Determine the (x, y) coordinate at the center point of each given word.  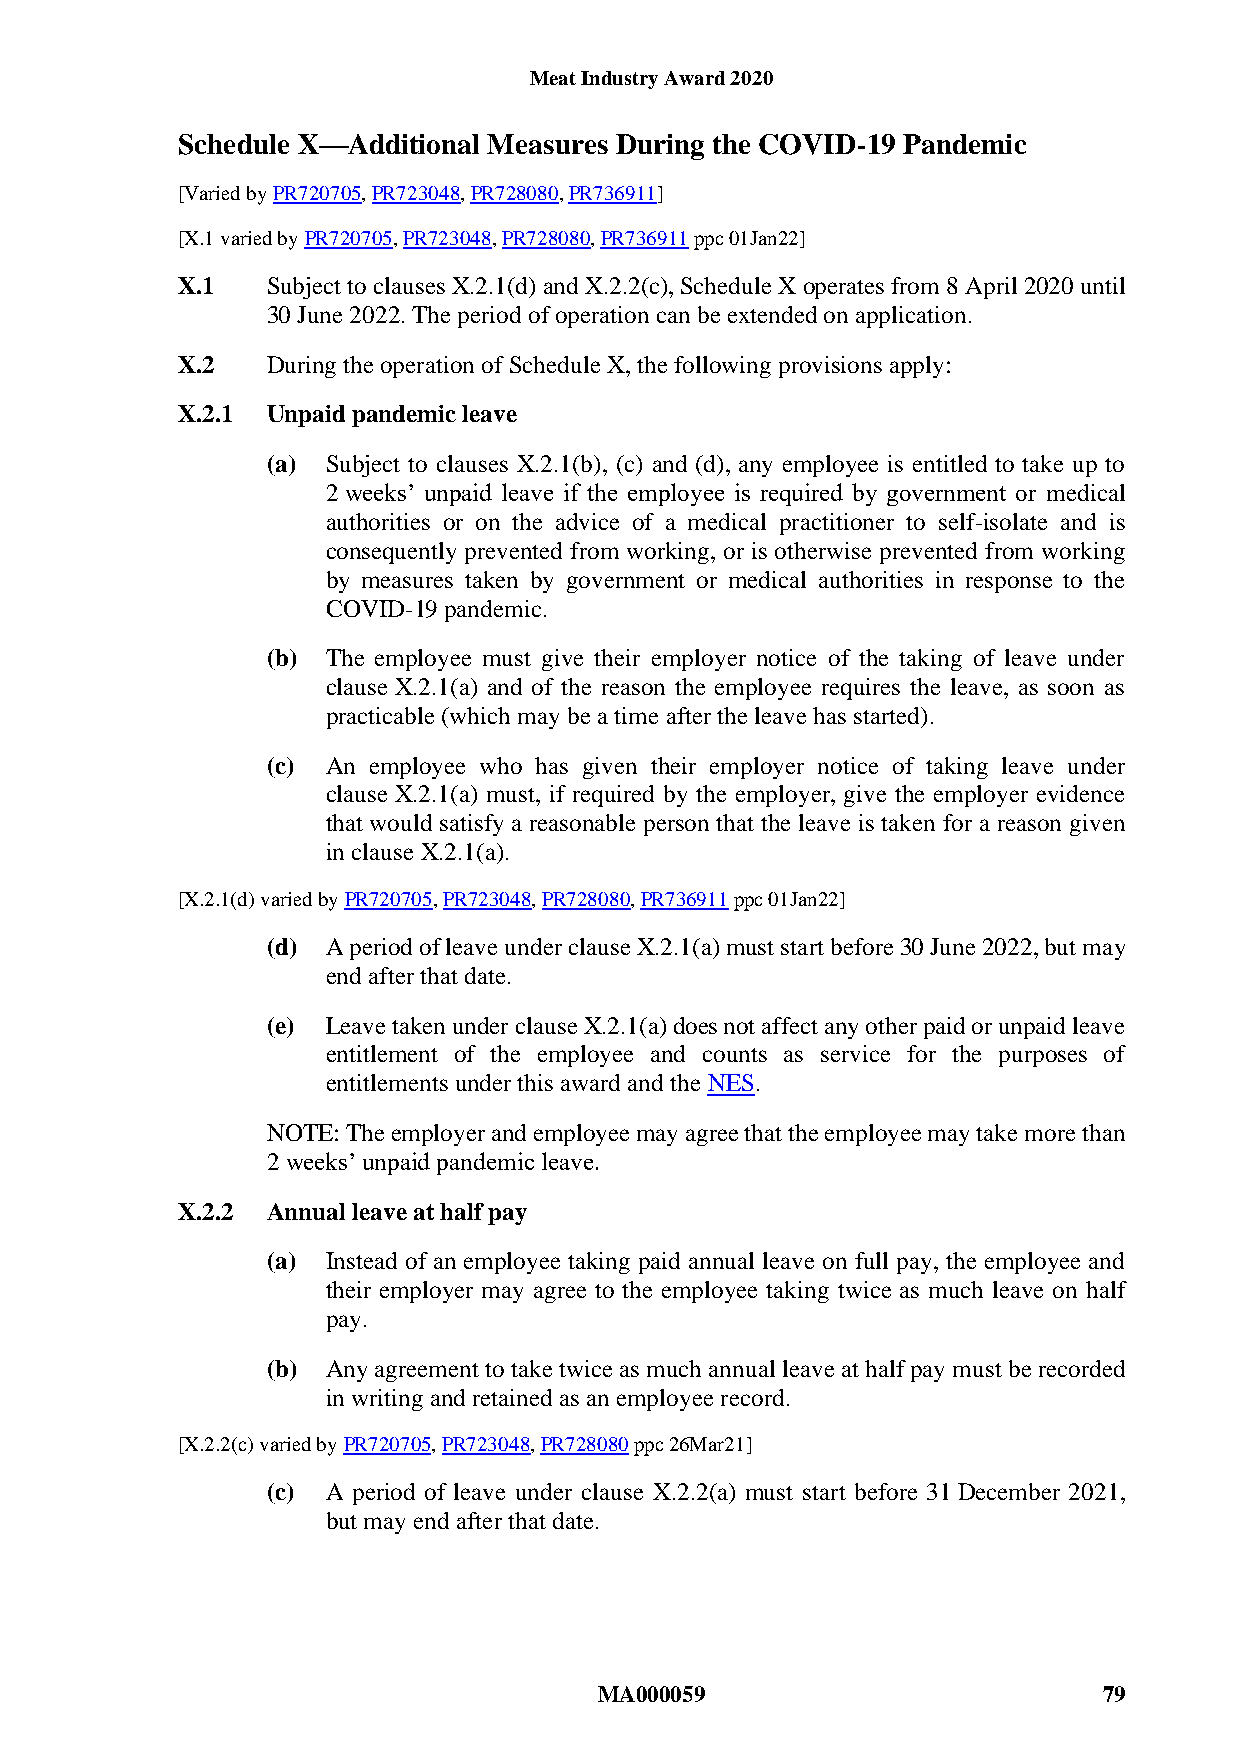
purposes (1043, 1058)
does (695, 1025)
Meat (553, 78)
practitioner (837, 524)
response (1009, 584)
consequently (391, 553)
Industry (619, 80)
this (535, 1082)
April (991, 288)
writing (387, 1400)
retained (512, 1397)
